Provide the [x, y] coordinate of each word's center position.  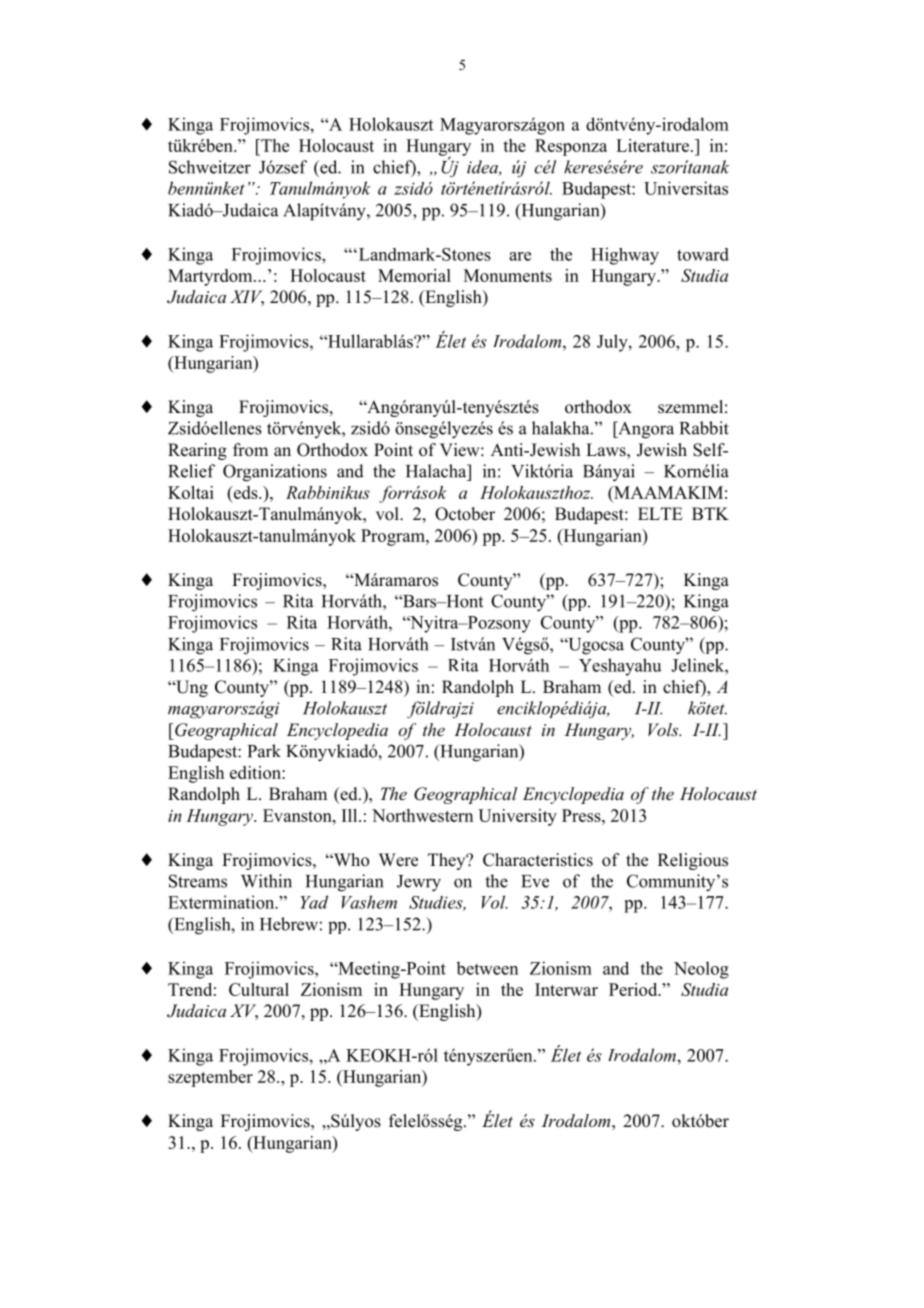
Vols [664, 729]
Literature [652, 145]
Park [264, 751]
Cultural [259, 989]
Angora [645, 430]
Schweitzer [210, 167]
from [250, 450]
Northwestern [422, 815]
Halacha [437, 471]
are [520, 256]
